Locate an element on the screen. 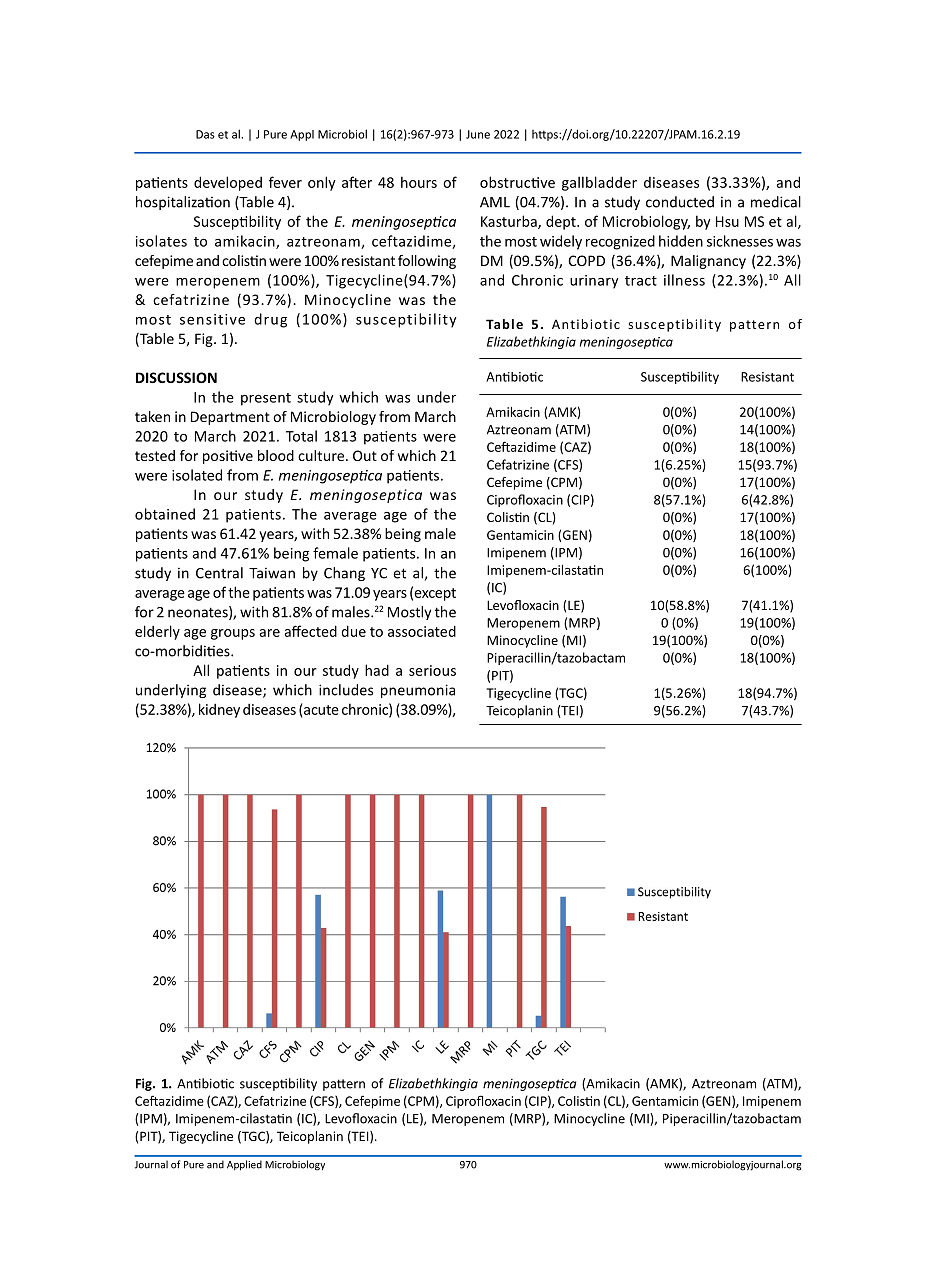 This screenshot has height=1288, width=936. conducted is located at coordinates (680, 202).
